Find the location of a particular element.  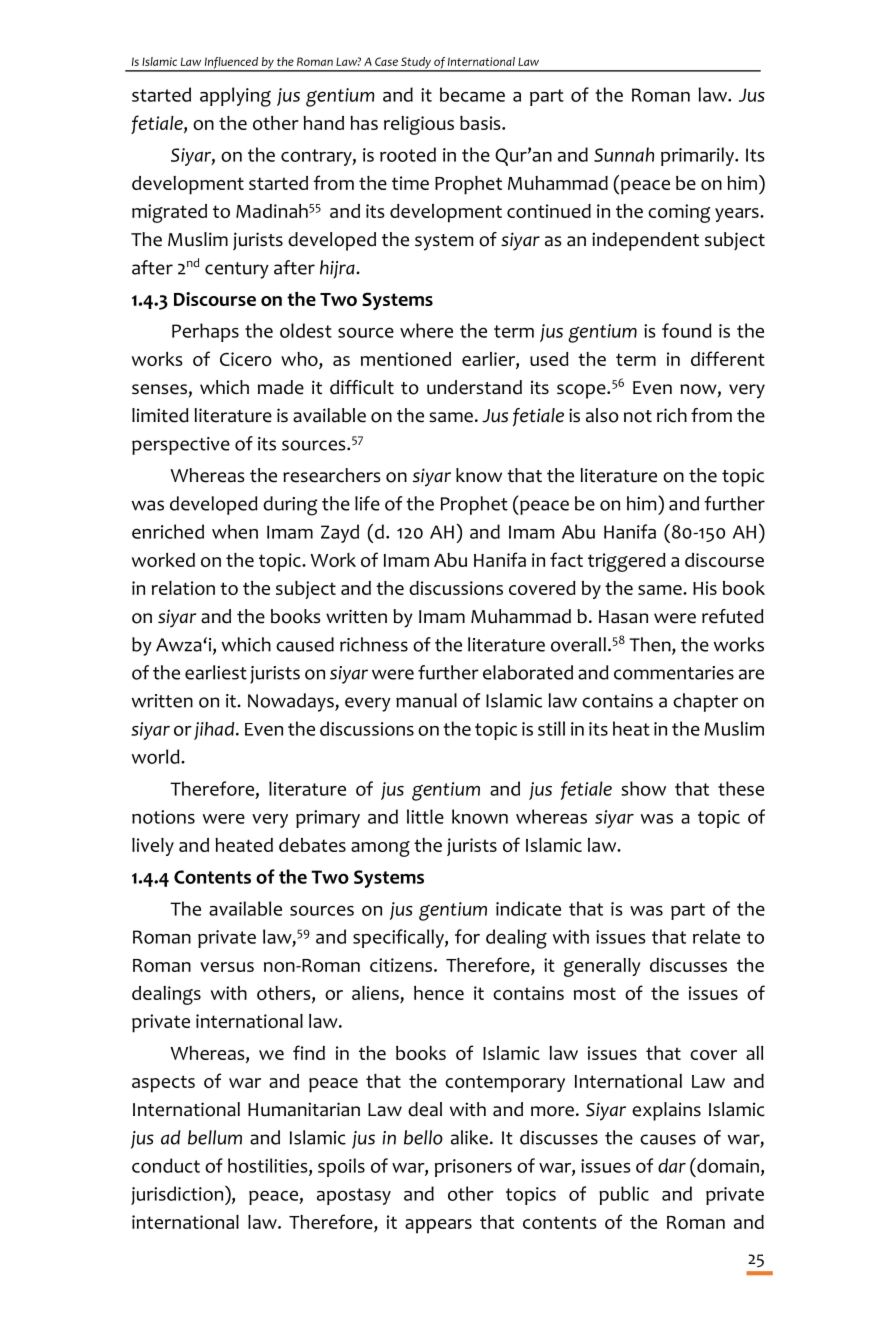

Then is located at coordinates (651, 645).
